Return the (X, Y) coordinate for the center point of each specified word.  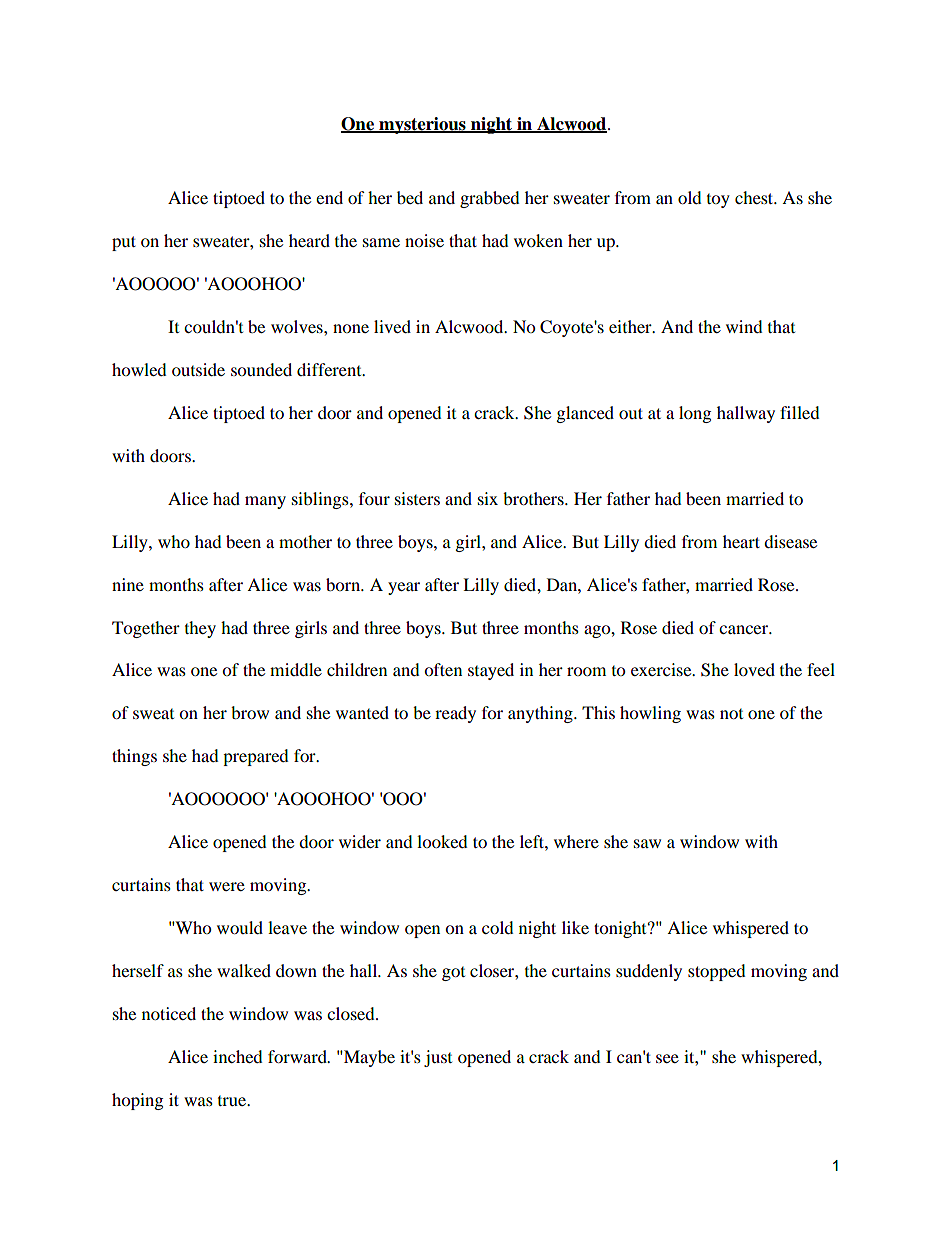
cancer (745, 629)
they (200, 629)
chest (755, 197)
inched (238, 1056)
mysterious (422, 125)
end (329, 197)
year (404, 588)
